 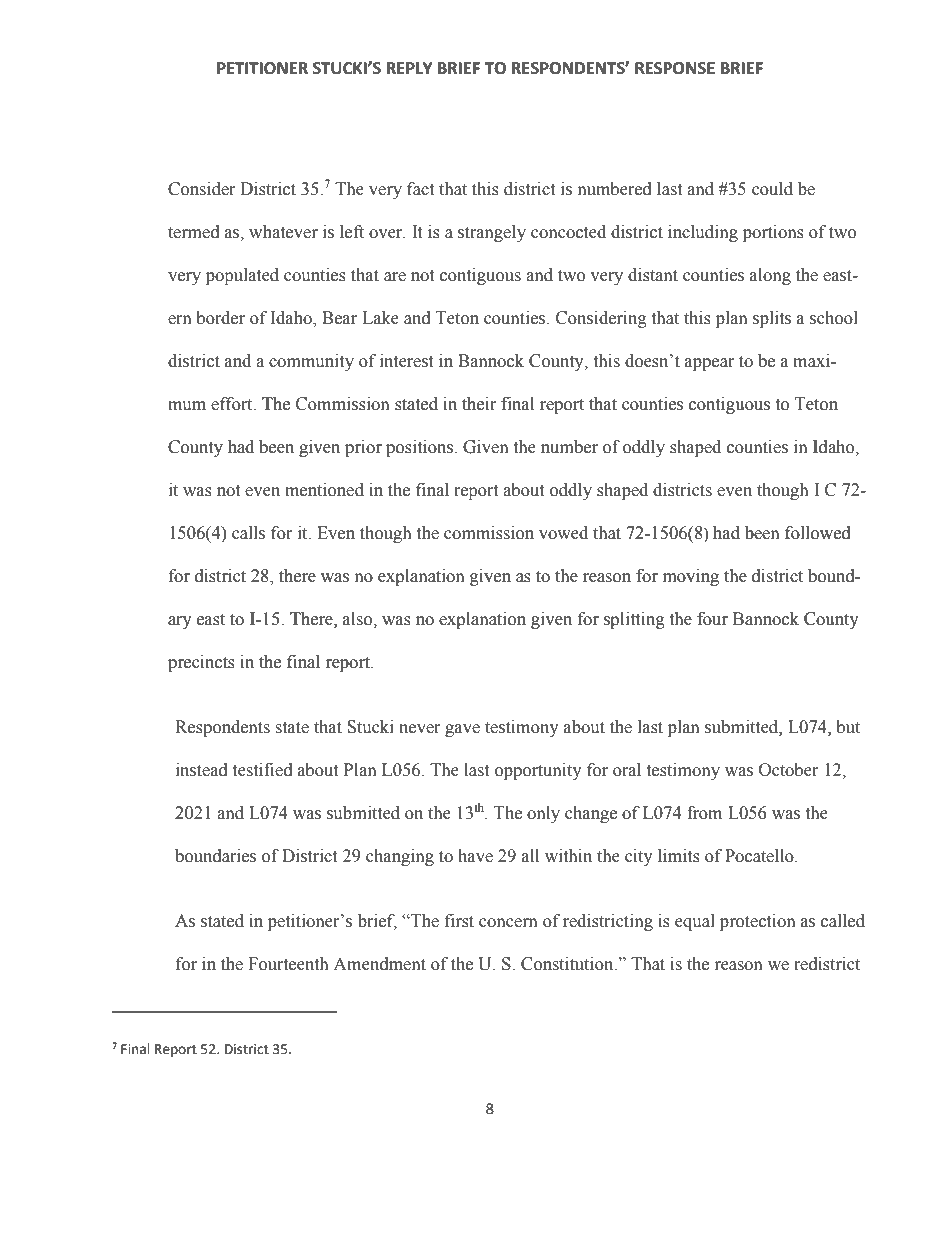 I want to click on precincts, so click(x=201, y=663).
